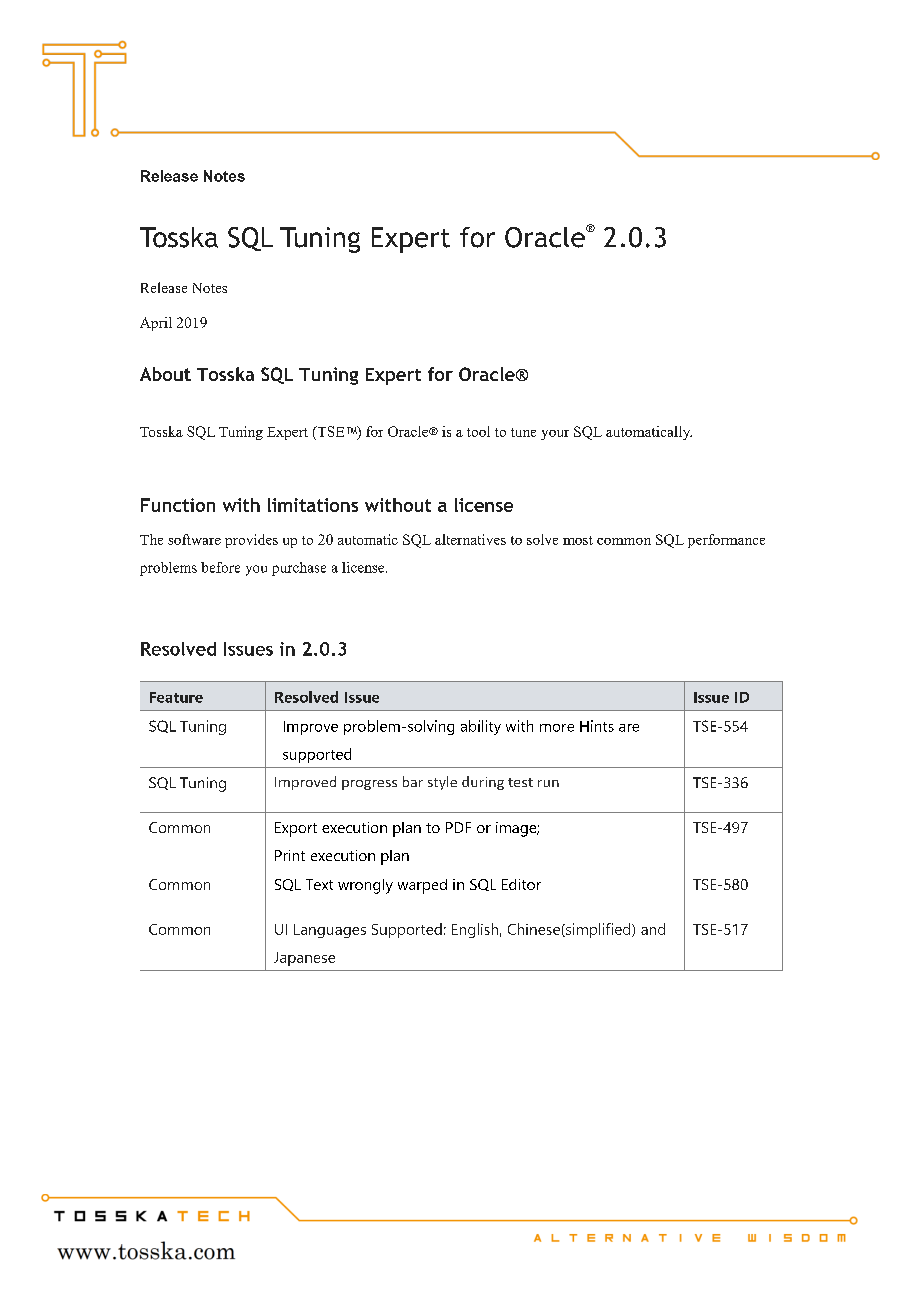 The height and width of the screenshot is (1308, 924). Describe the element at coordinates (478, 431) in the screenshot. I see `tool` at that location.
